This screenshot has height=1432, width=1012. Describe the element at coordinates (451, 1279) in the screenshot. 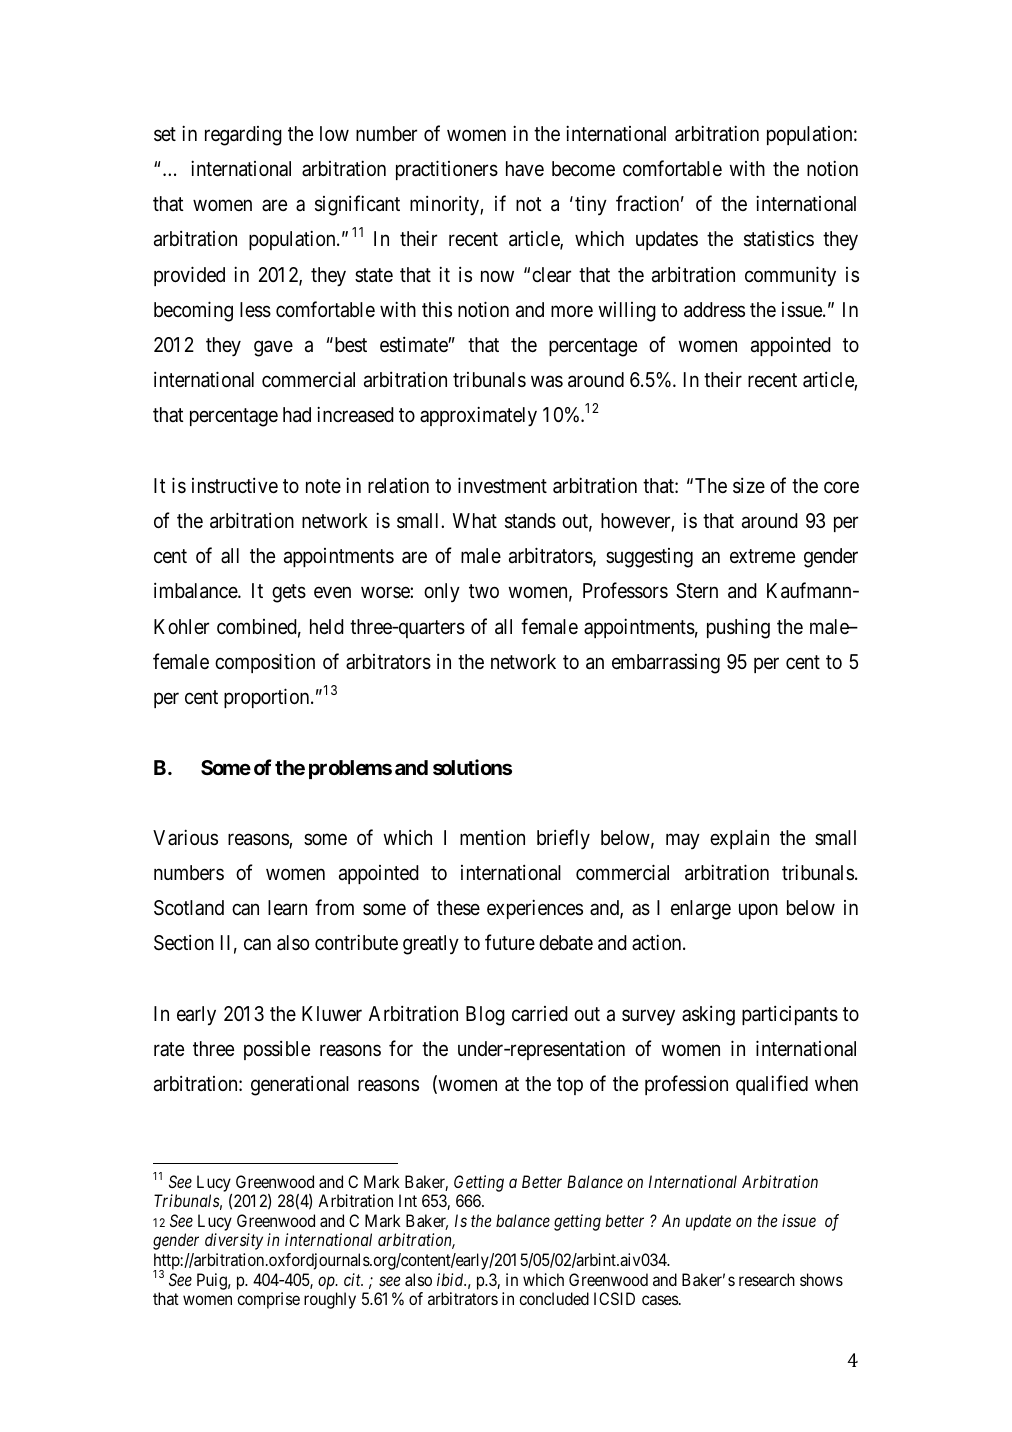

I see `ibid` at that location.
